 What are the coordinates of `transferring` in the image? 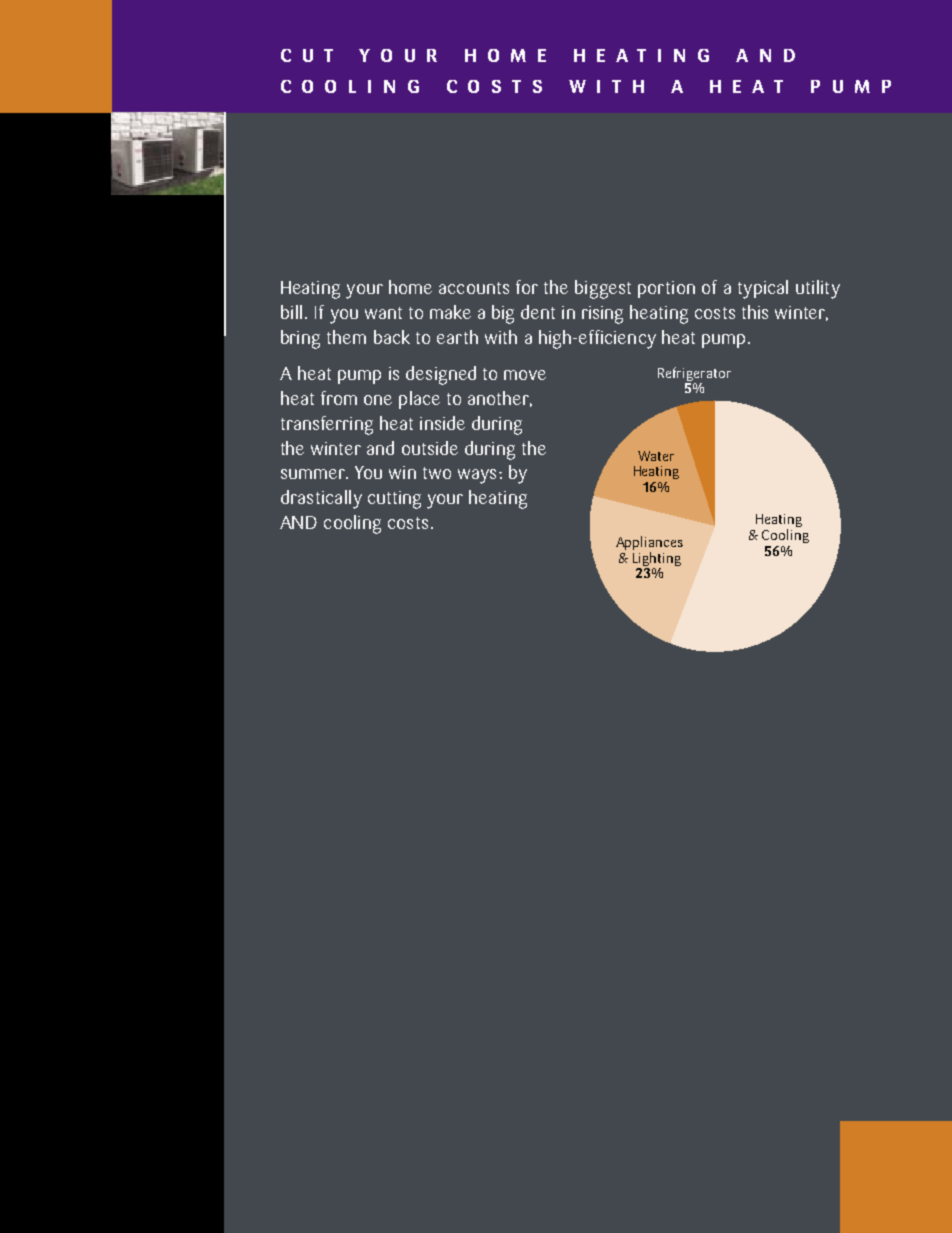 It's located at (327, 425).
